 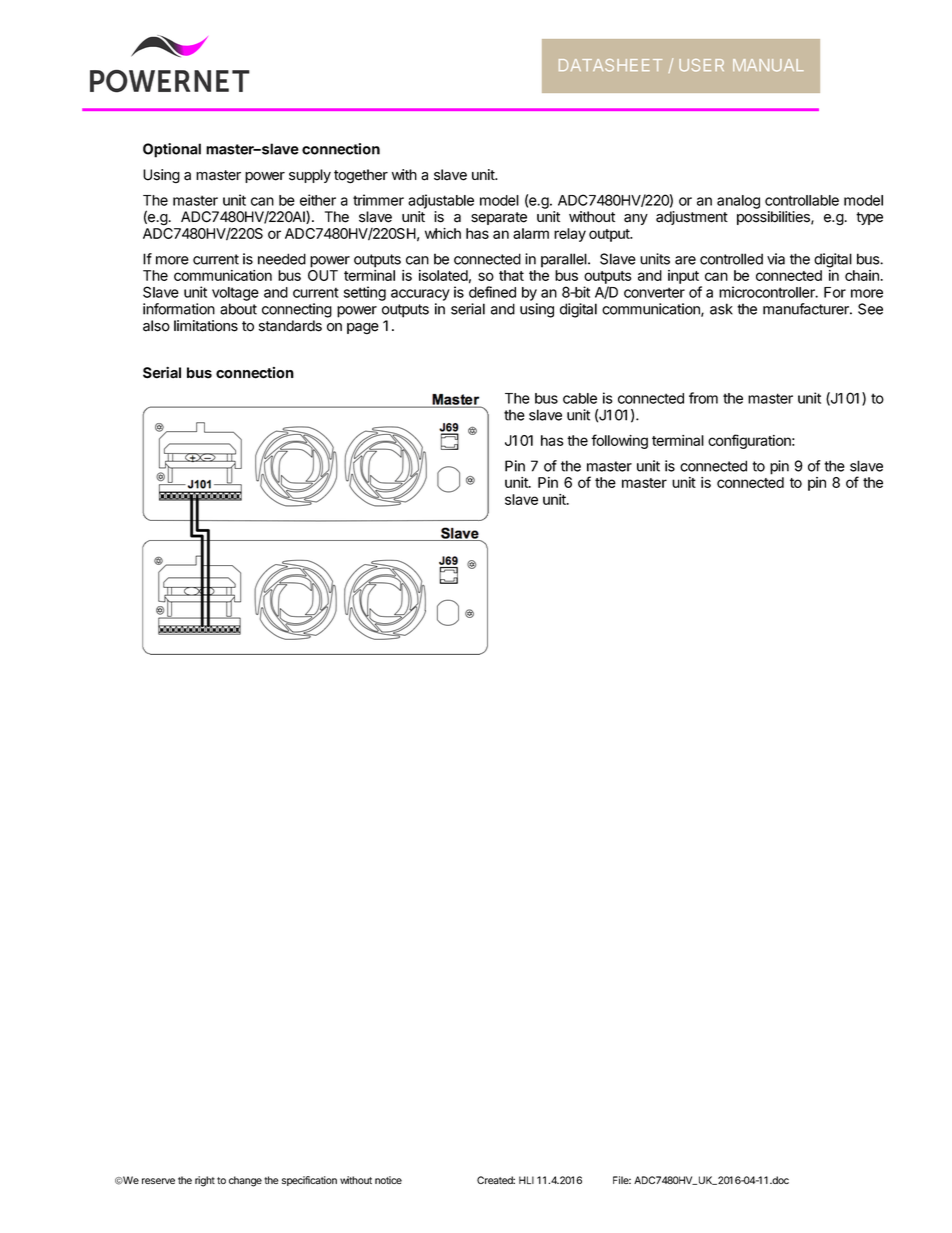 What do you see at coordinates (172, 150) in the screenshot?
I see `Optional` at bounding box center [172, 150].
